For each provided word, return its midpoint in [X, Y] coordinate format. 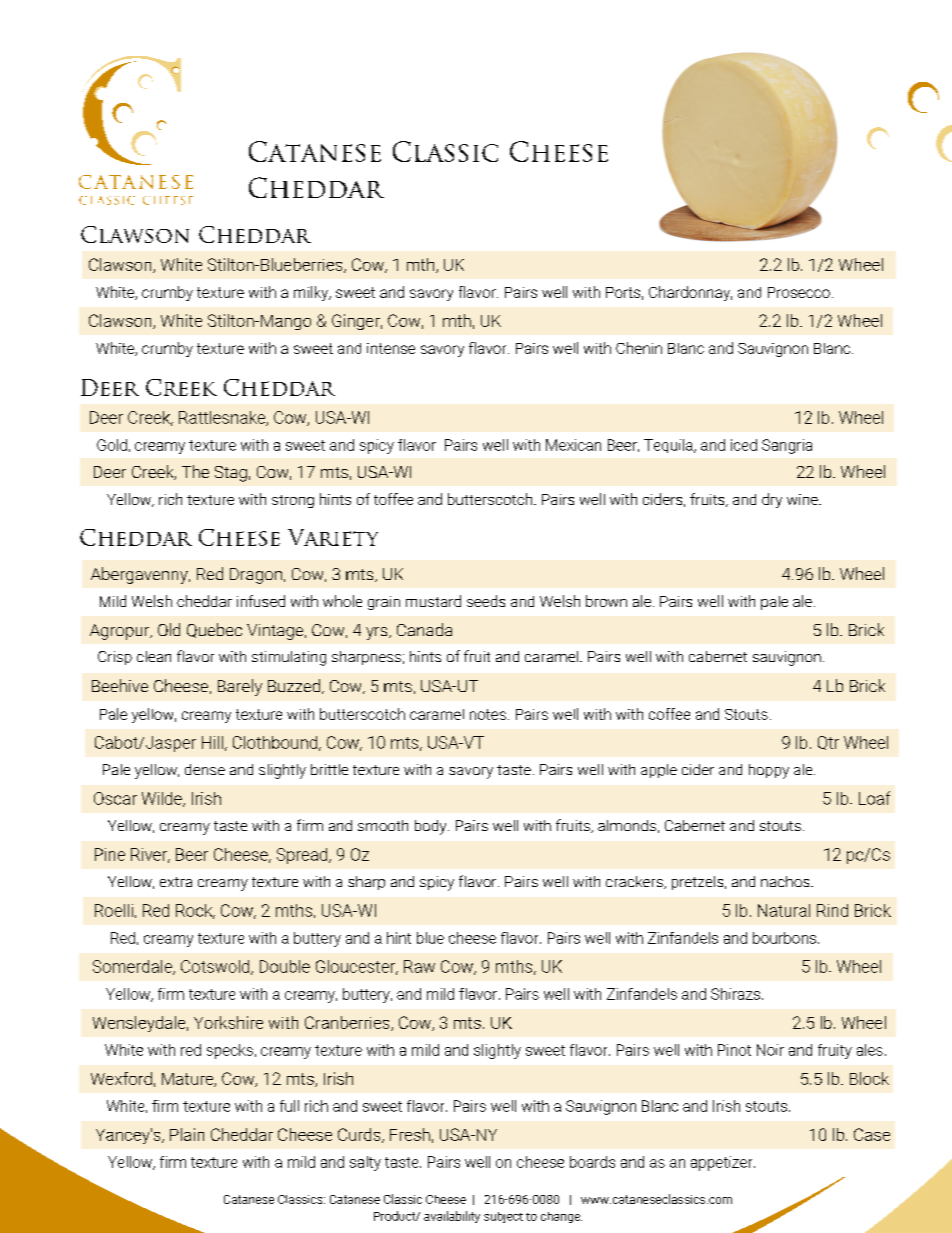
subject [503, 1217]
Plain [187, 1134]
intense [391, 348]
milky [312, 293]
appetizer [723, 1163]
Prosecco [799, 292]
